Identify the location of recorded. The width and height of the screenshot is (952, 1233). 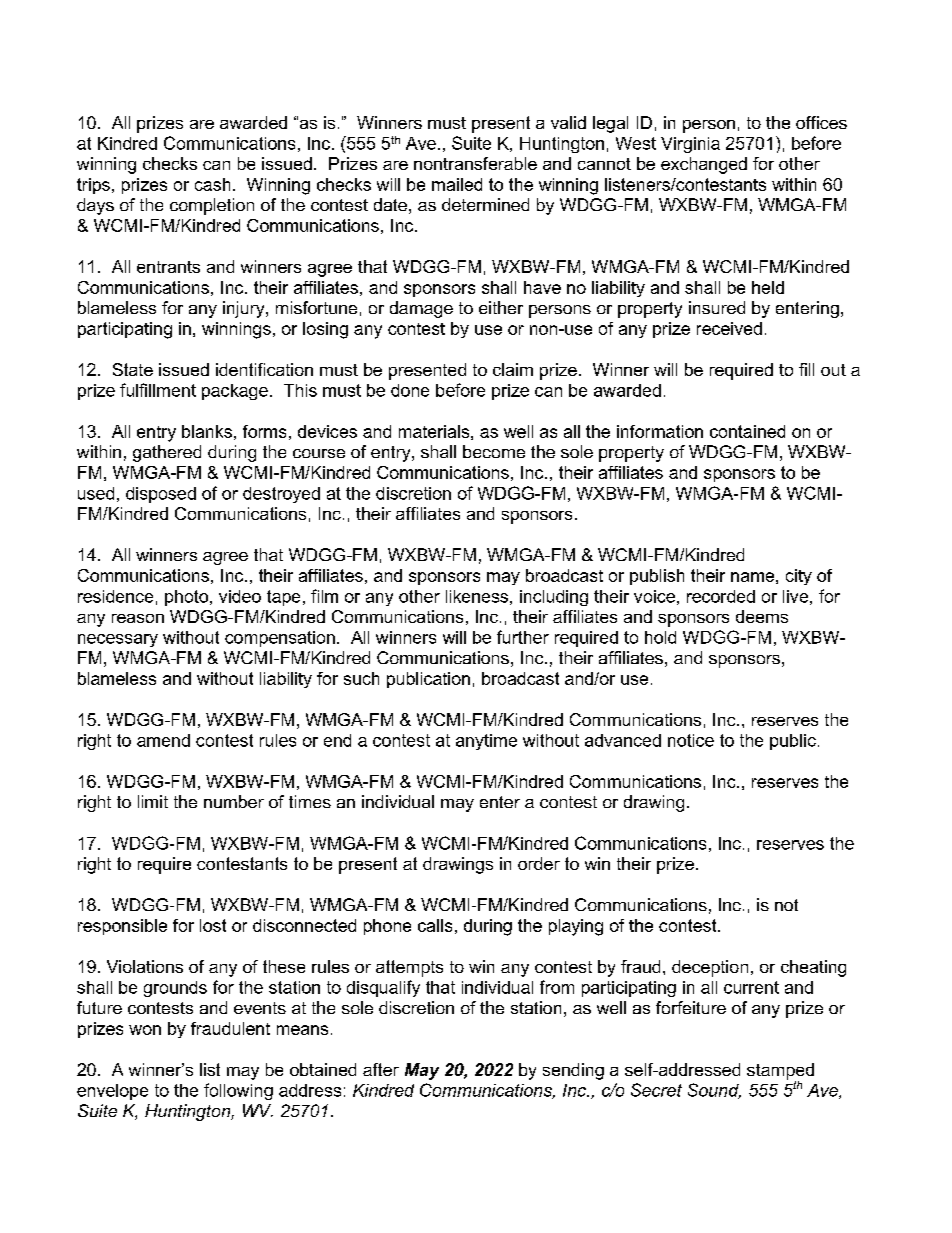
(721, 596).
